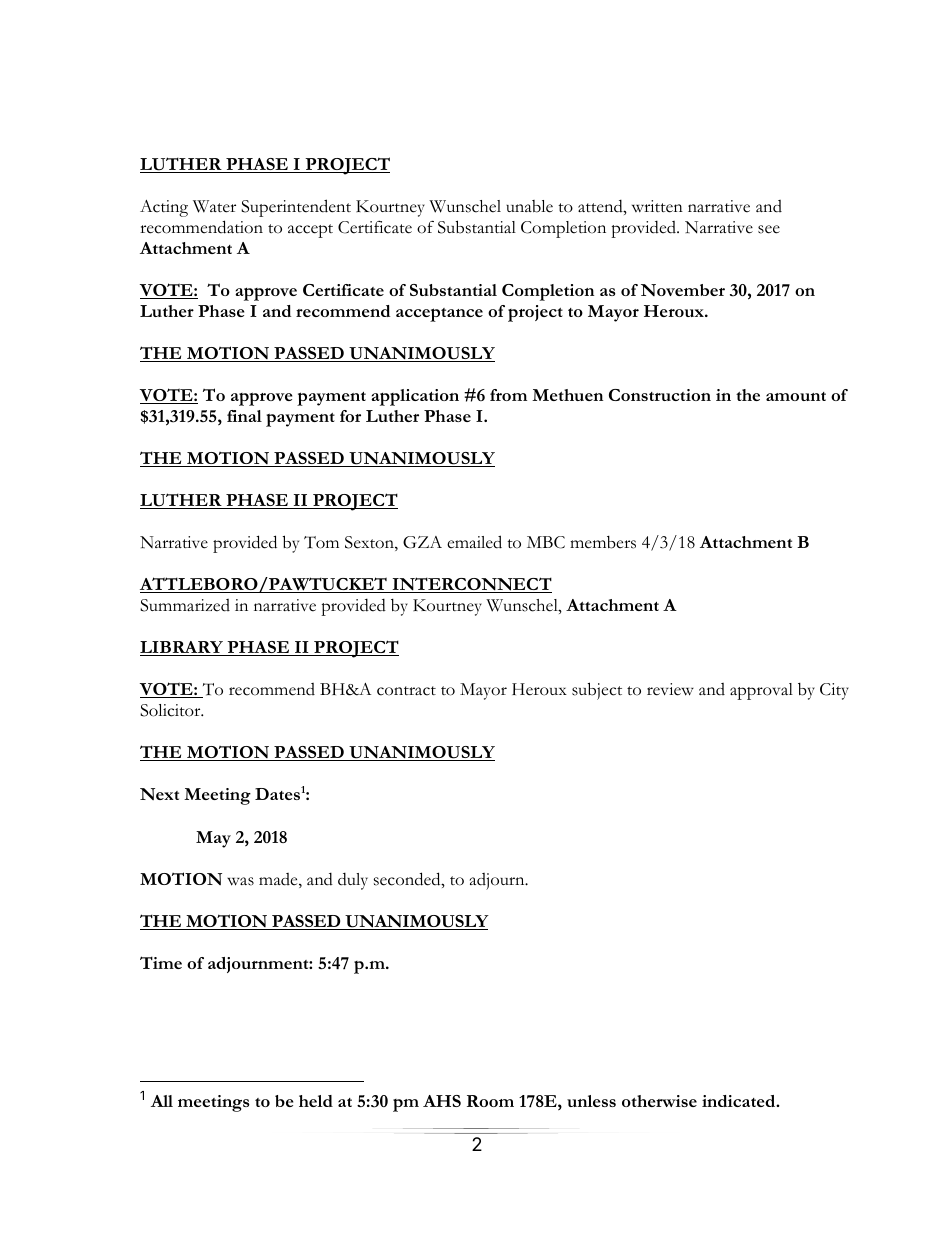 Image resolution: width=952 pixels, height=1233 pixels. I want to click on held, so click(316, 1101).
